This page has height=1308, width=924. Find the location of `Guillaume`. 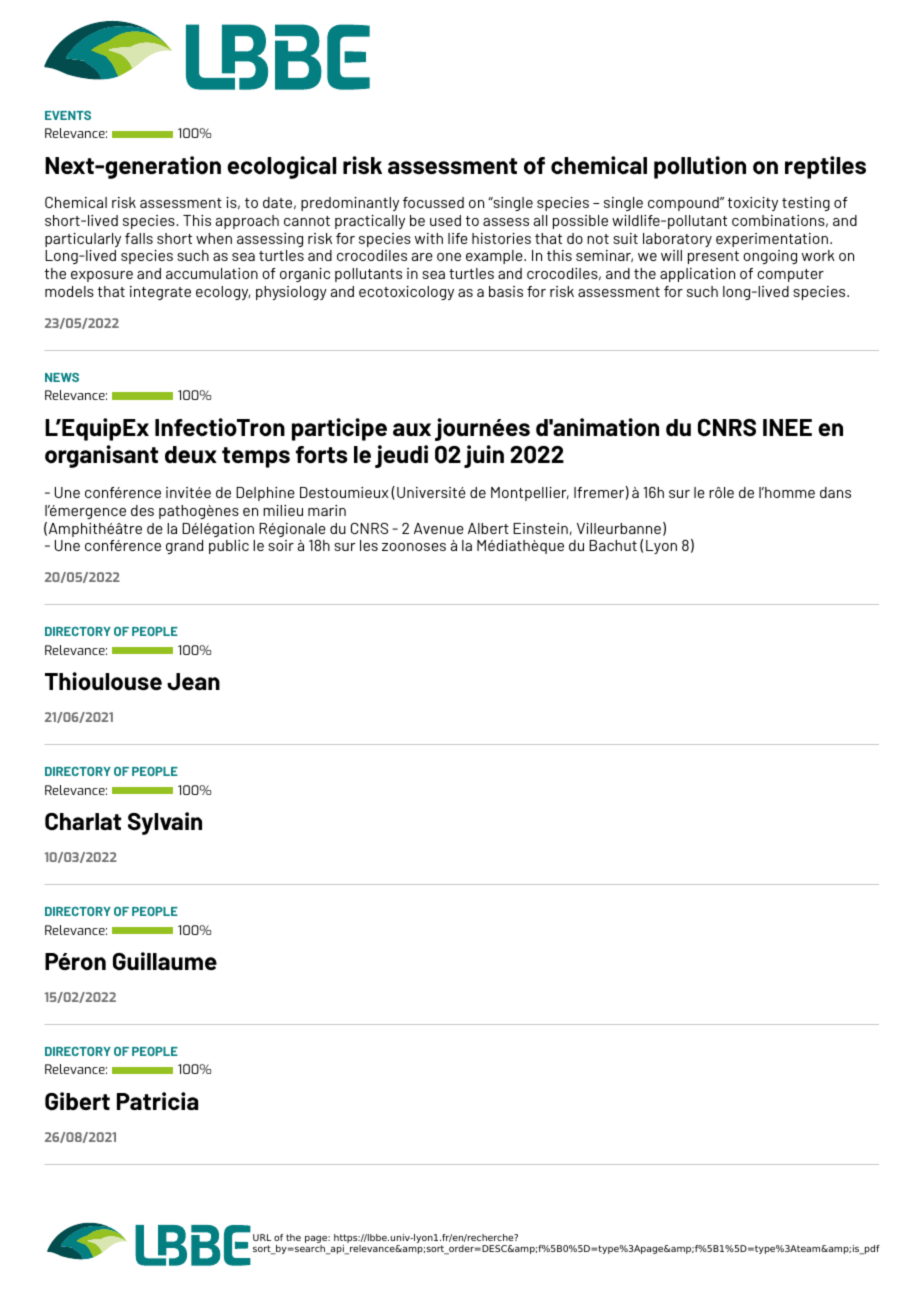

Guillaume is located at coordinates (165, 961).
